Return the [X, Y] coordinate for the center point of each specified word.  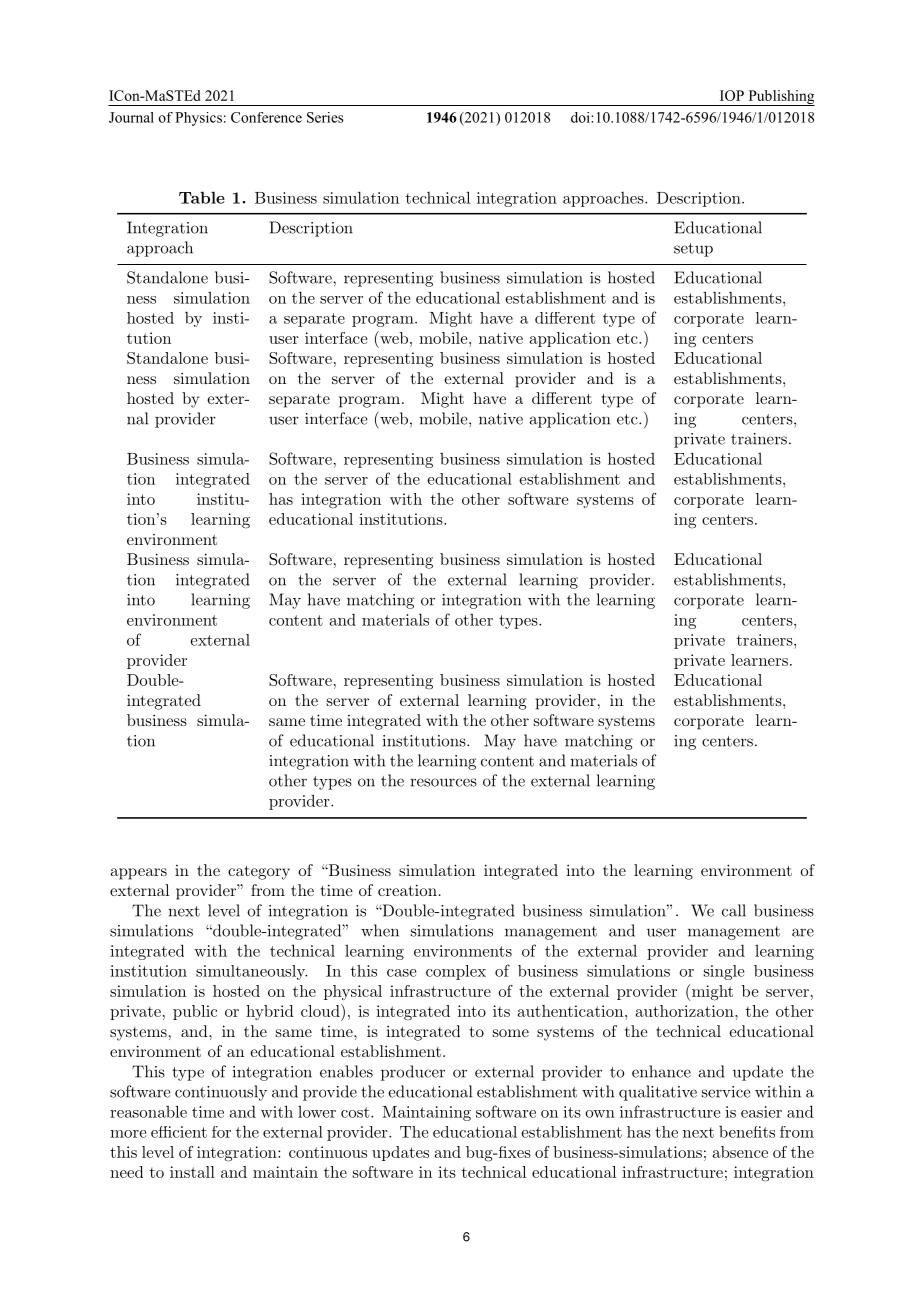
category [259, 872]
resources [443, 782]
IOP [732, 95]
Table [202, 197]
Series [325, 117]
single [724, 972]
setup [693, 250]
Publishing [780, 98]
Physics [198, 119]
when [380, 930]
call [734, 910]
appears [138, 874]
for [221, 1132]
